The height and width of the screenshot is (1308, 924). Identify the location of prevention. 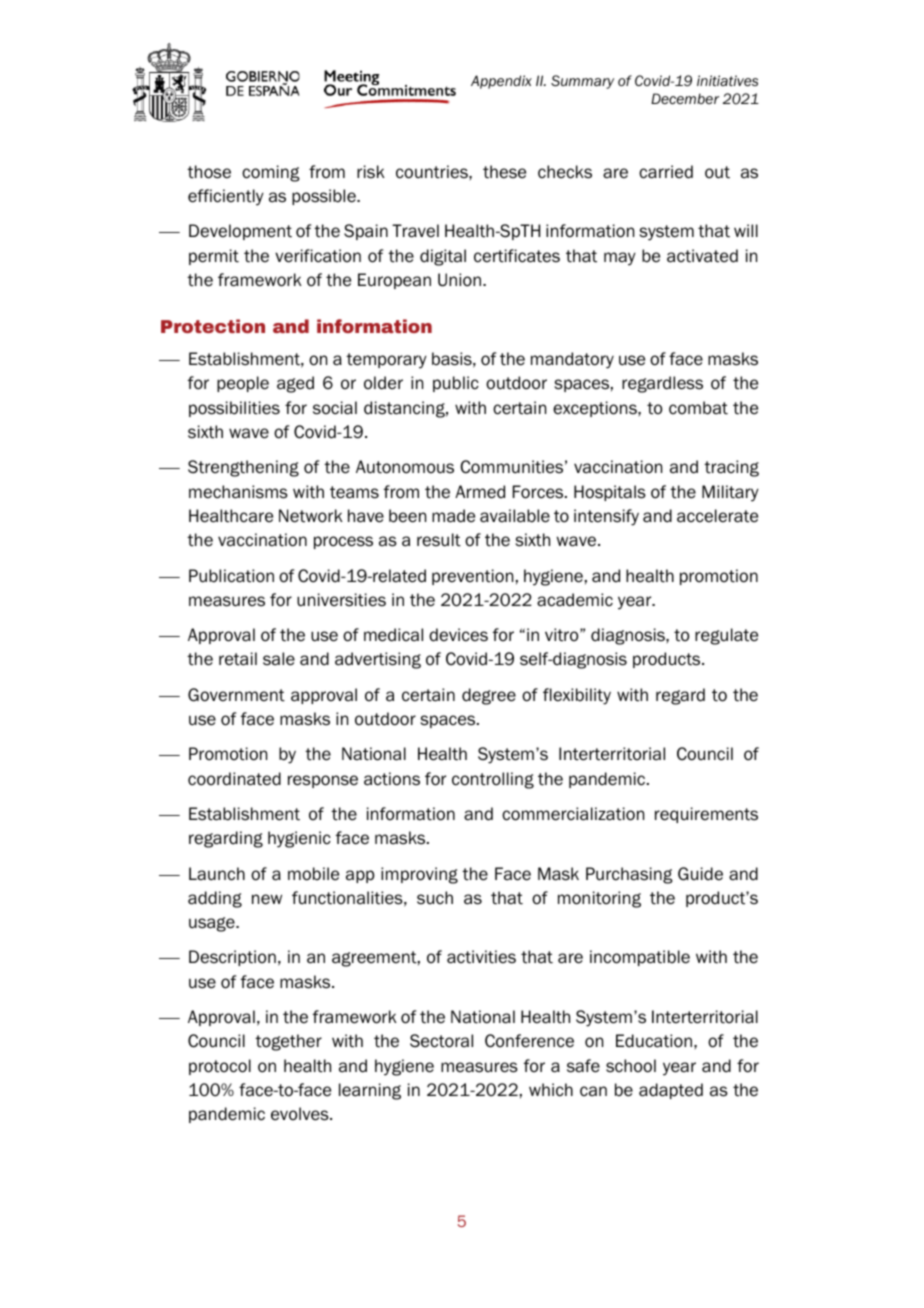
(472, 577).
